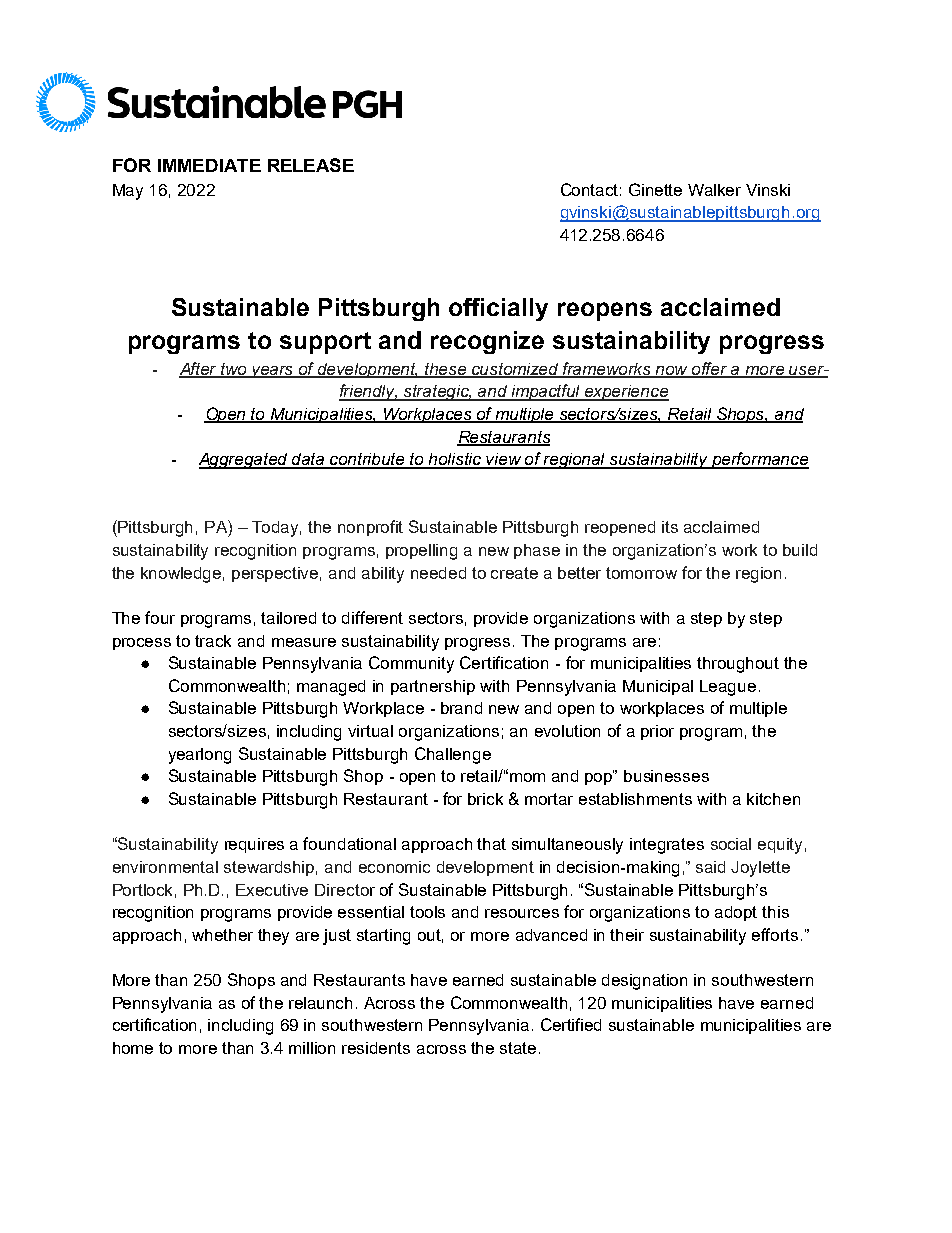 This screenshot has height=1233, width=952. What do you see at coordinates (209, 165) in the screenshot?
I see `IMMEDIATE` at bounding box center [209, 165].
